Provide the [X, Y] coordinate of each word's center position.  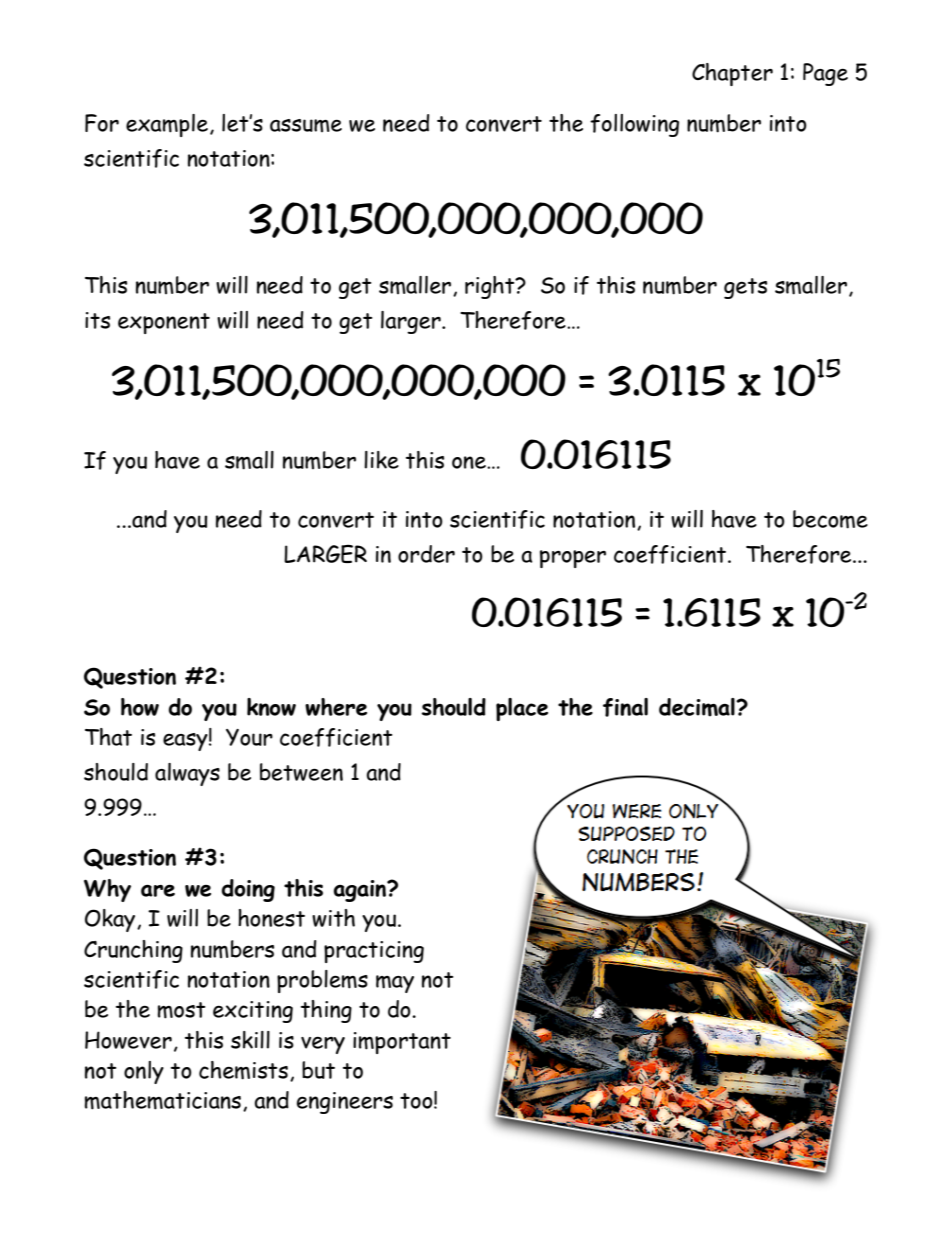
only [144, 1072]
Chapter [732, 74]
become [830, 519]
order [426, 554]
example [167, 125]
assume [306, 125]
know [271, 707]
